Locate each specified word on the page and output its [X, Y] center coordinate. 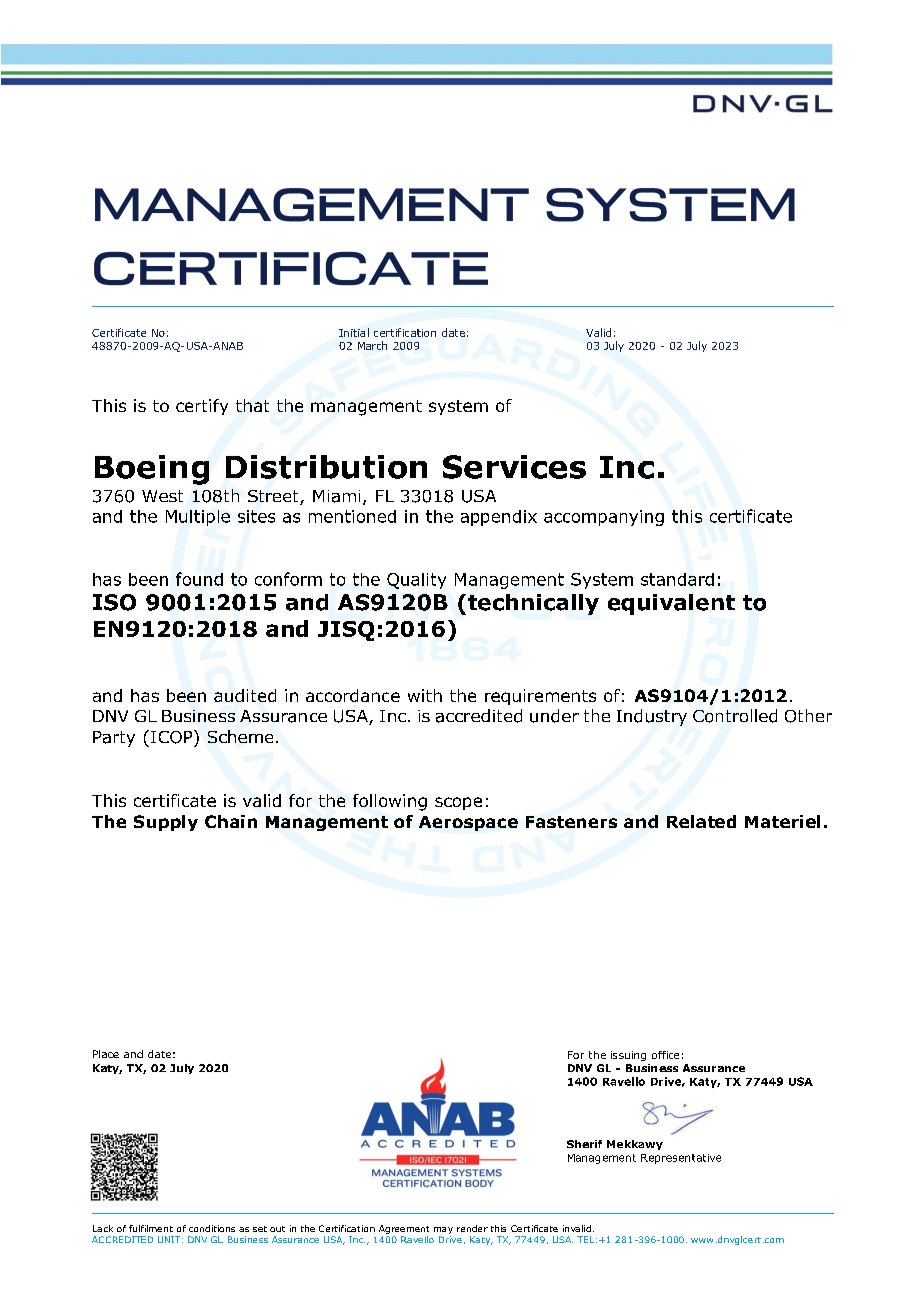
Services [514, 467]
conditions [212, 1228]
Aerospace [468, 823]
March [372, 345]
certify [202, 407]
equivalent [671, 604]
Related [701, 821]
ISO [114, 602]
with [425, 695]
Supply [166, 823]
